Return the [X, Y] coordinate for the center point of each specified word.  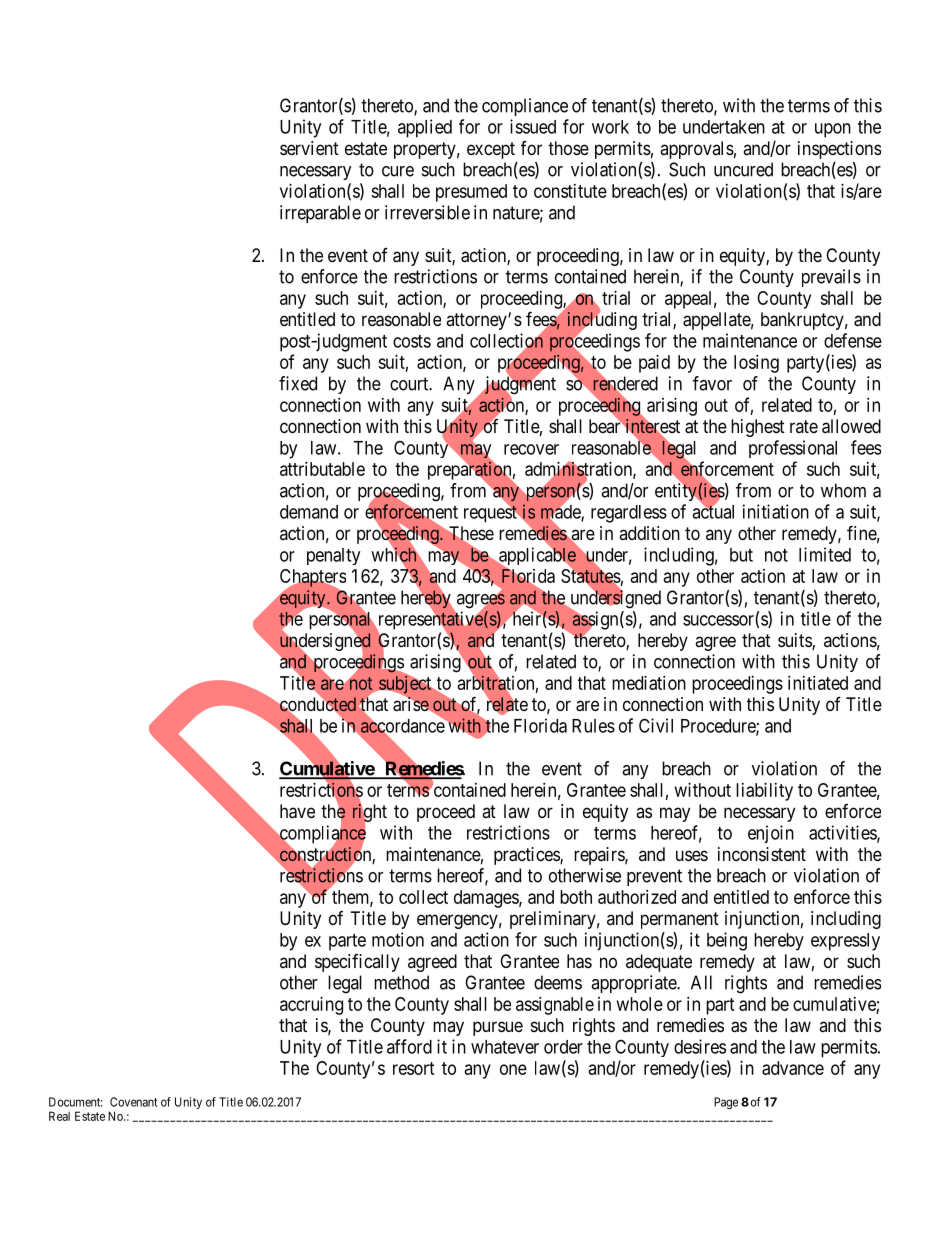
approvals [697, 150]
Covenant [133, 1102]
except [491, 150]
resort [414, 1068]
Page [726, 1103]
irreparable [320, 214]
